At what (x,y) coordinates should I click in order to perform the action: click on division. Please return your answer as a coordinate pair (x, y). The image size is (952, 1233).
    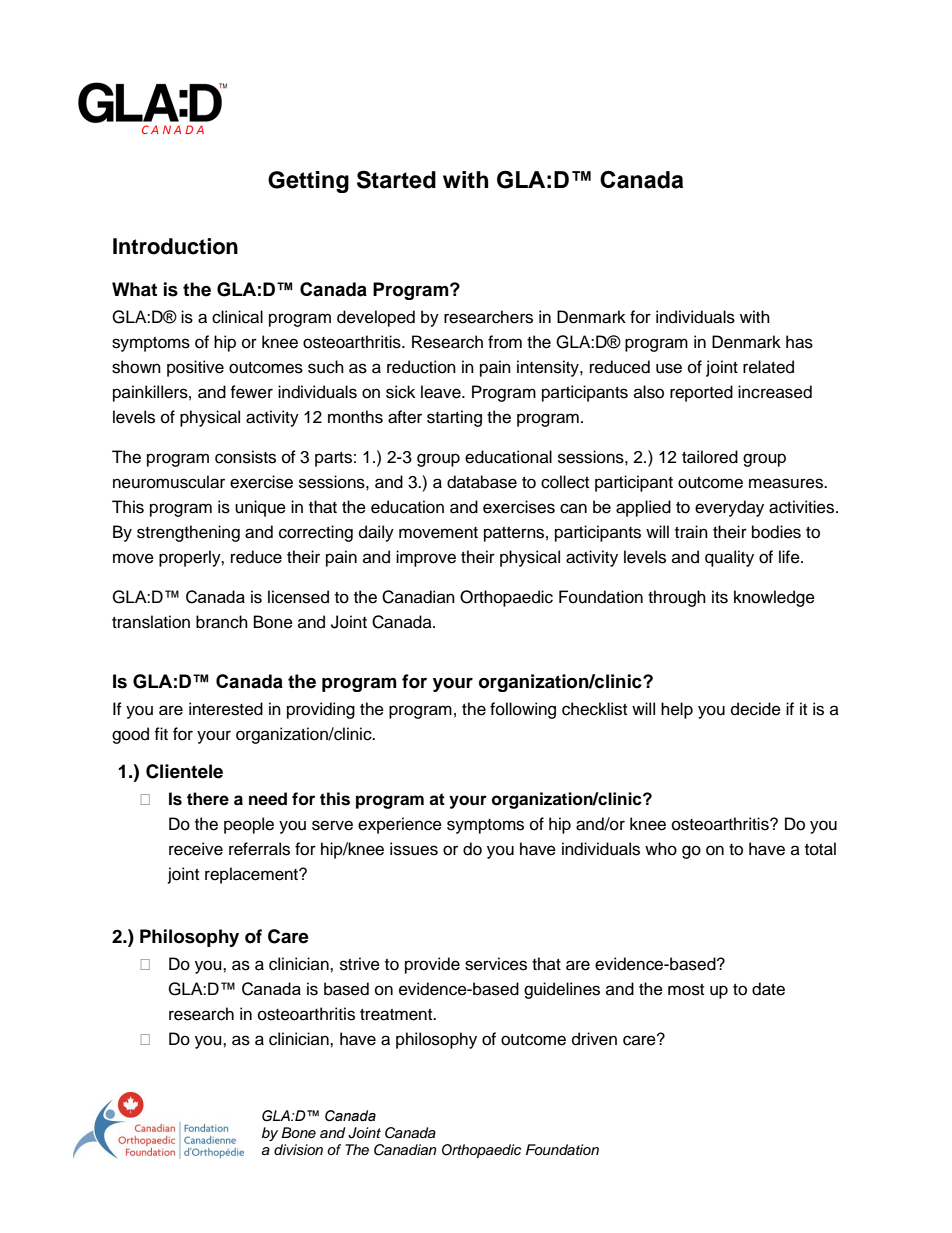
    Looking at the image, I should click on (298, 1150).
